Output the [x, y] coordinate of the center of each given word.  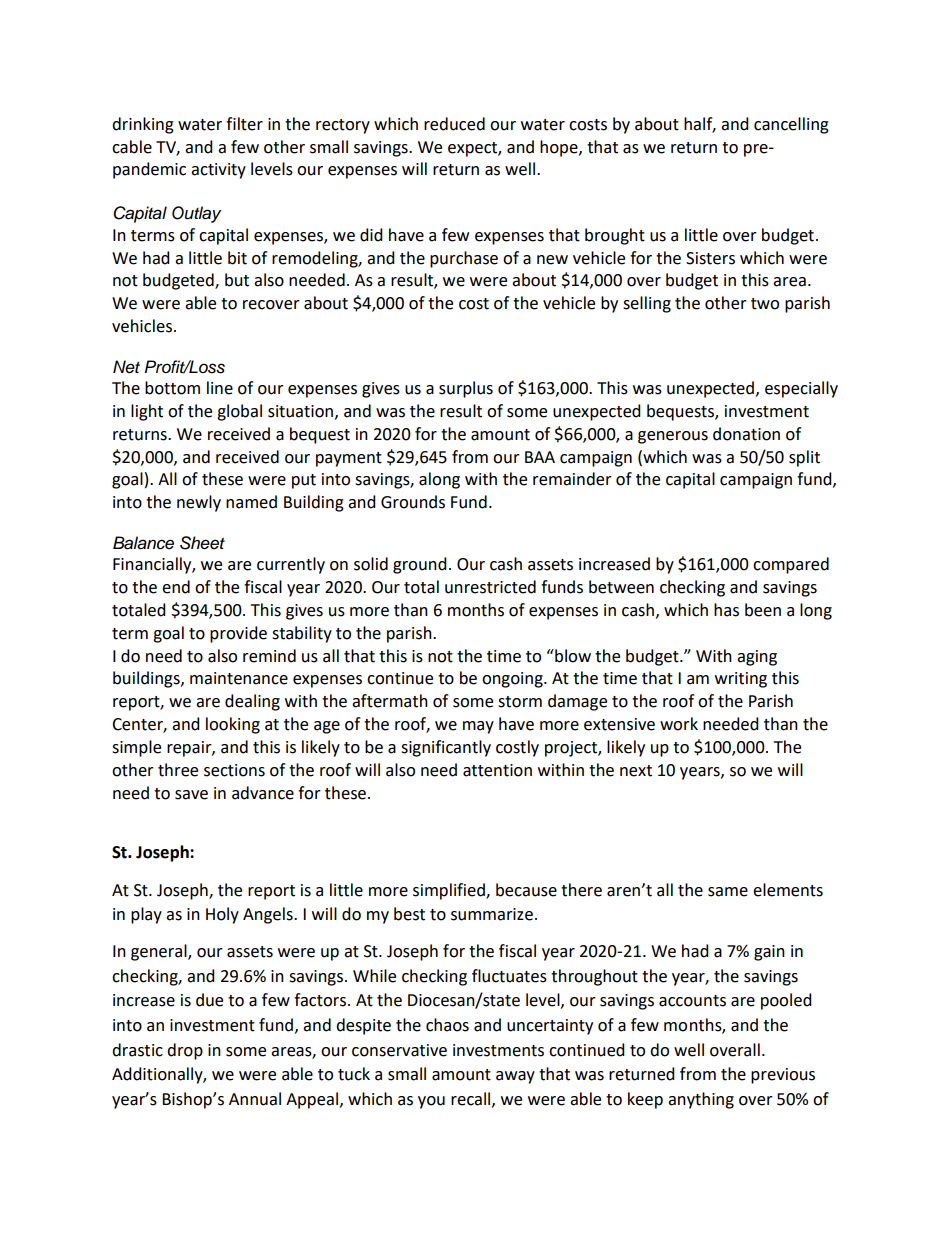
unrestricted [490, 587]
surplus [466, 389]
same [728, 892]
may [478, 727]
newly [199, 503]
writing [741, 680]
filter [244, 124]
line [220, 388]
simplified [450, 891]
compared [791, 565]
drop [185, 1051]
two [765, 304]
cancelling [791, 125]
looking [233, 725]
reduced [454, 124]
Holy [222, 915]
